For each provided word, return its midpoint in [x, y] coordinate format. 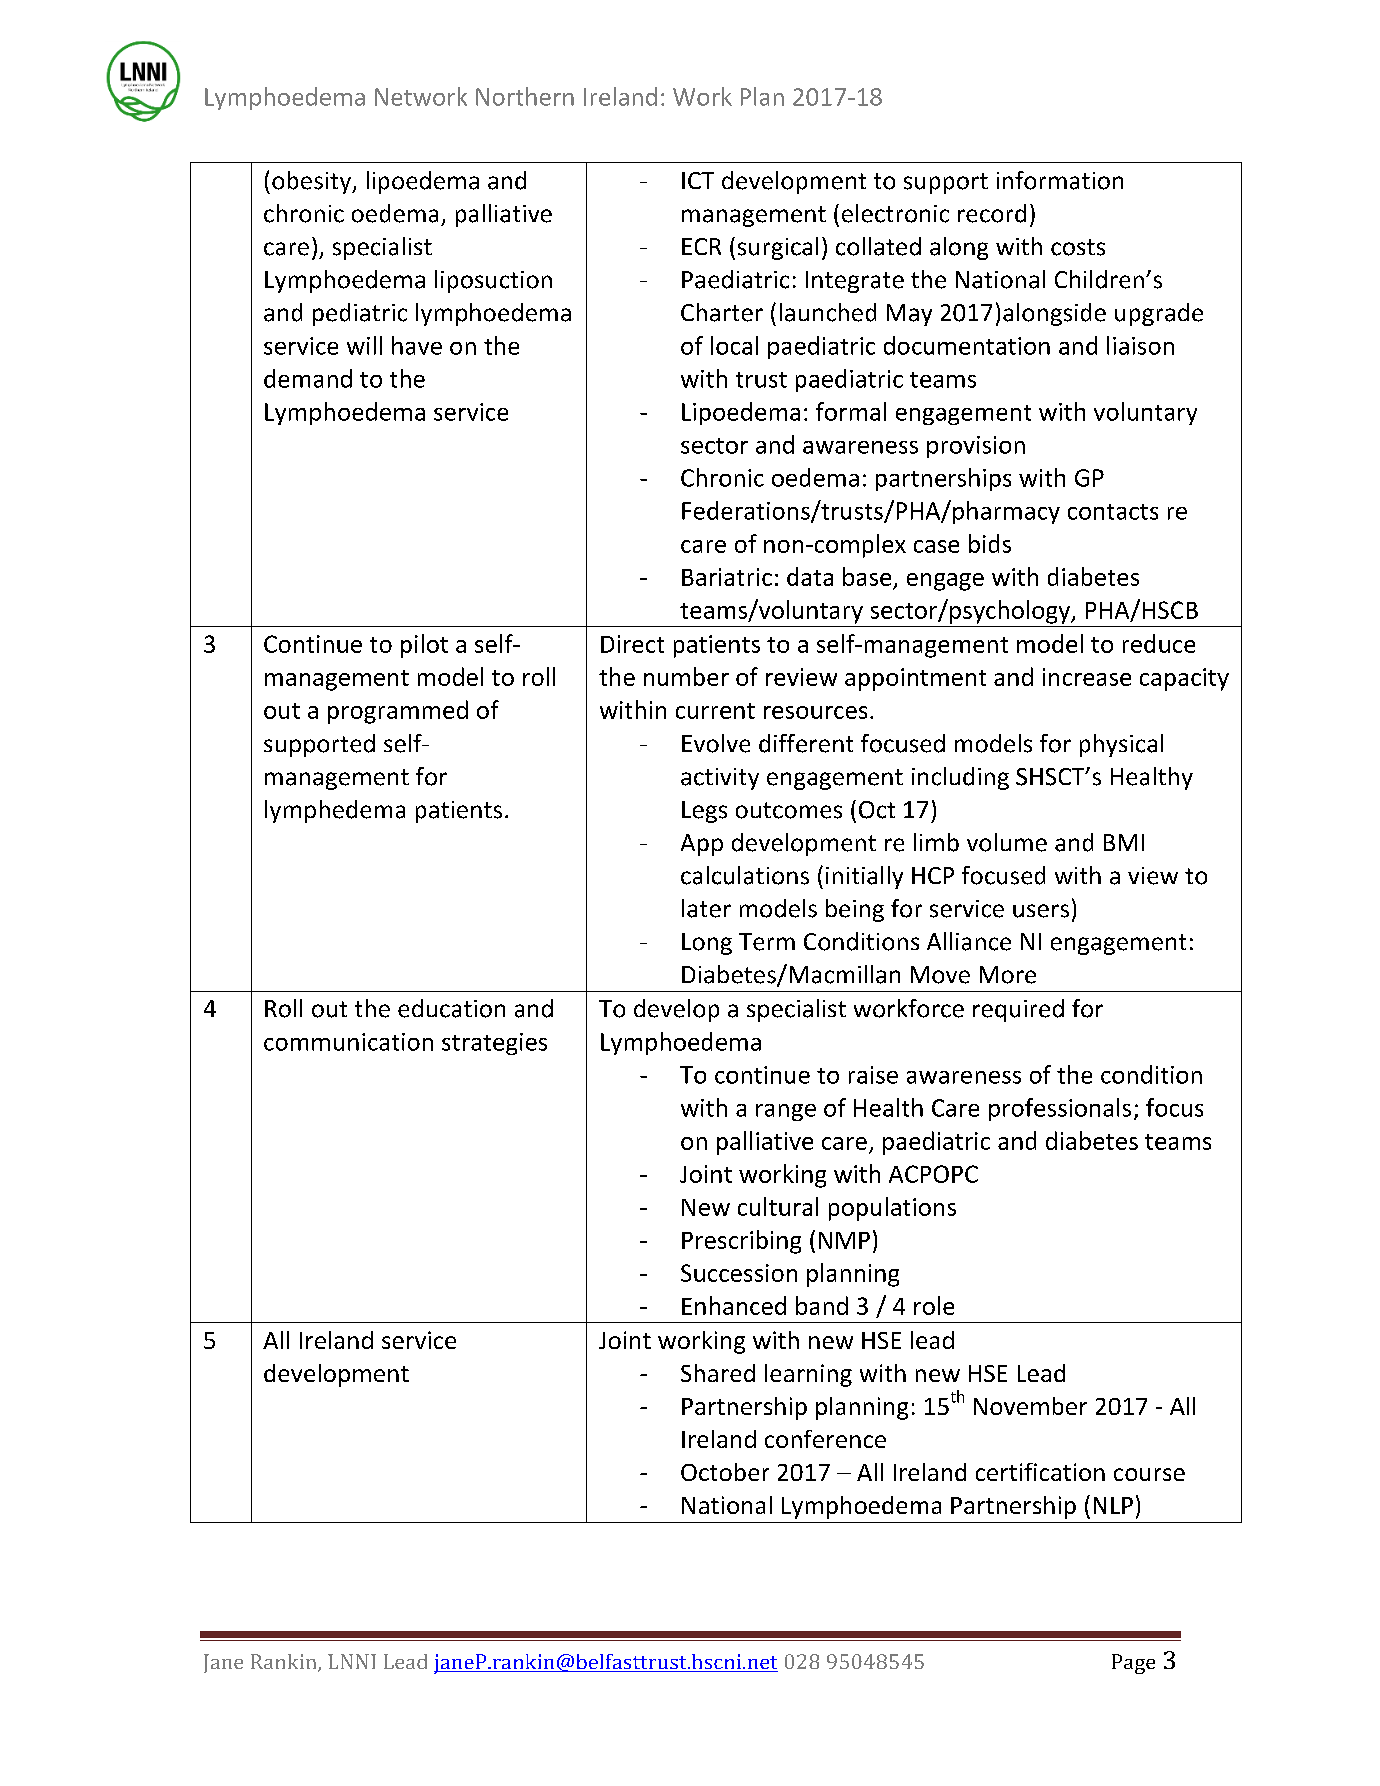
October [725, 1472]
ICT [698, 180]
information [1060, 180]
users [1041, 911]
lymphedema [335, 811]
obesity [313, 182]
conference [825, 1439]
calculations [745, 875]
